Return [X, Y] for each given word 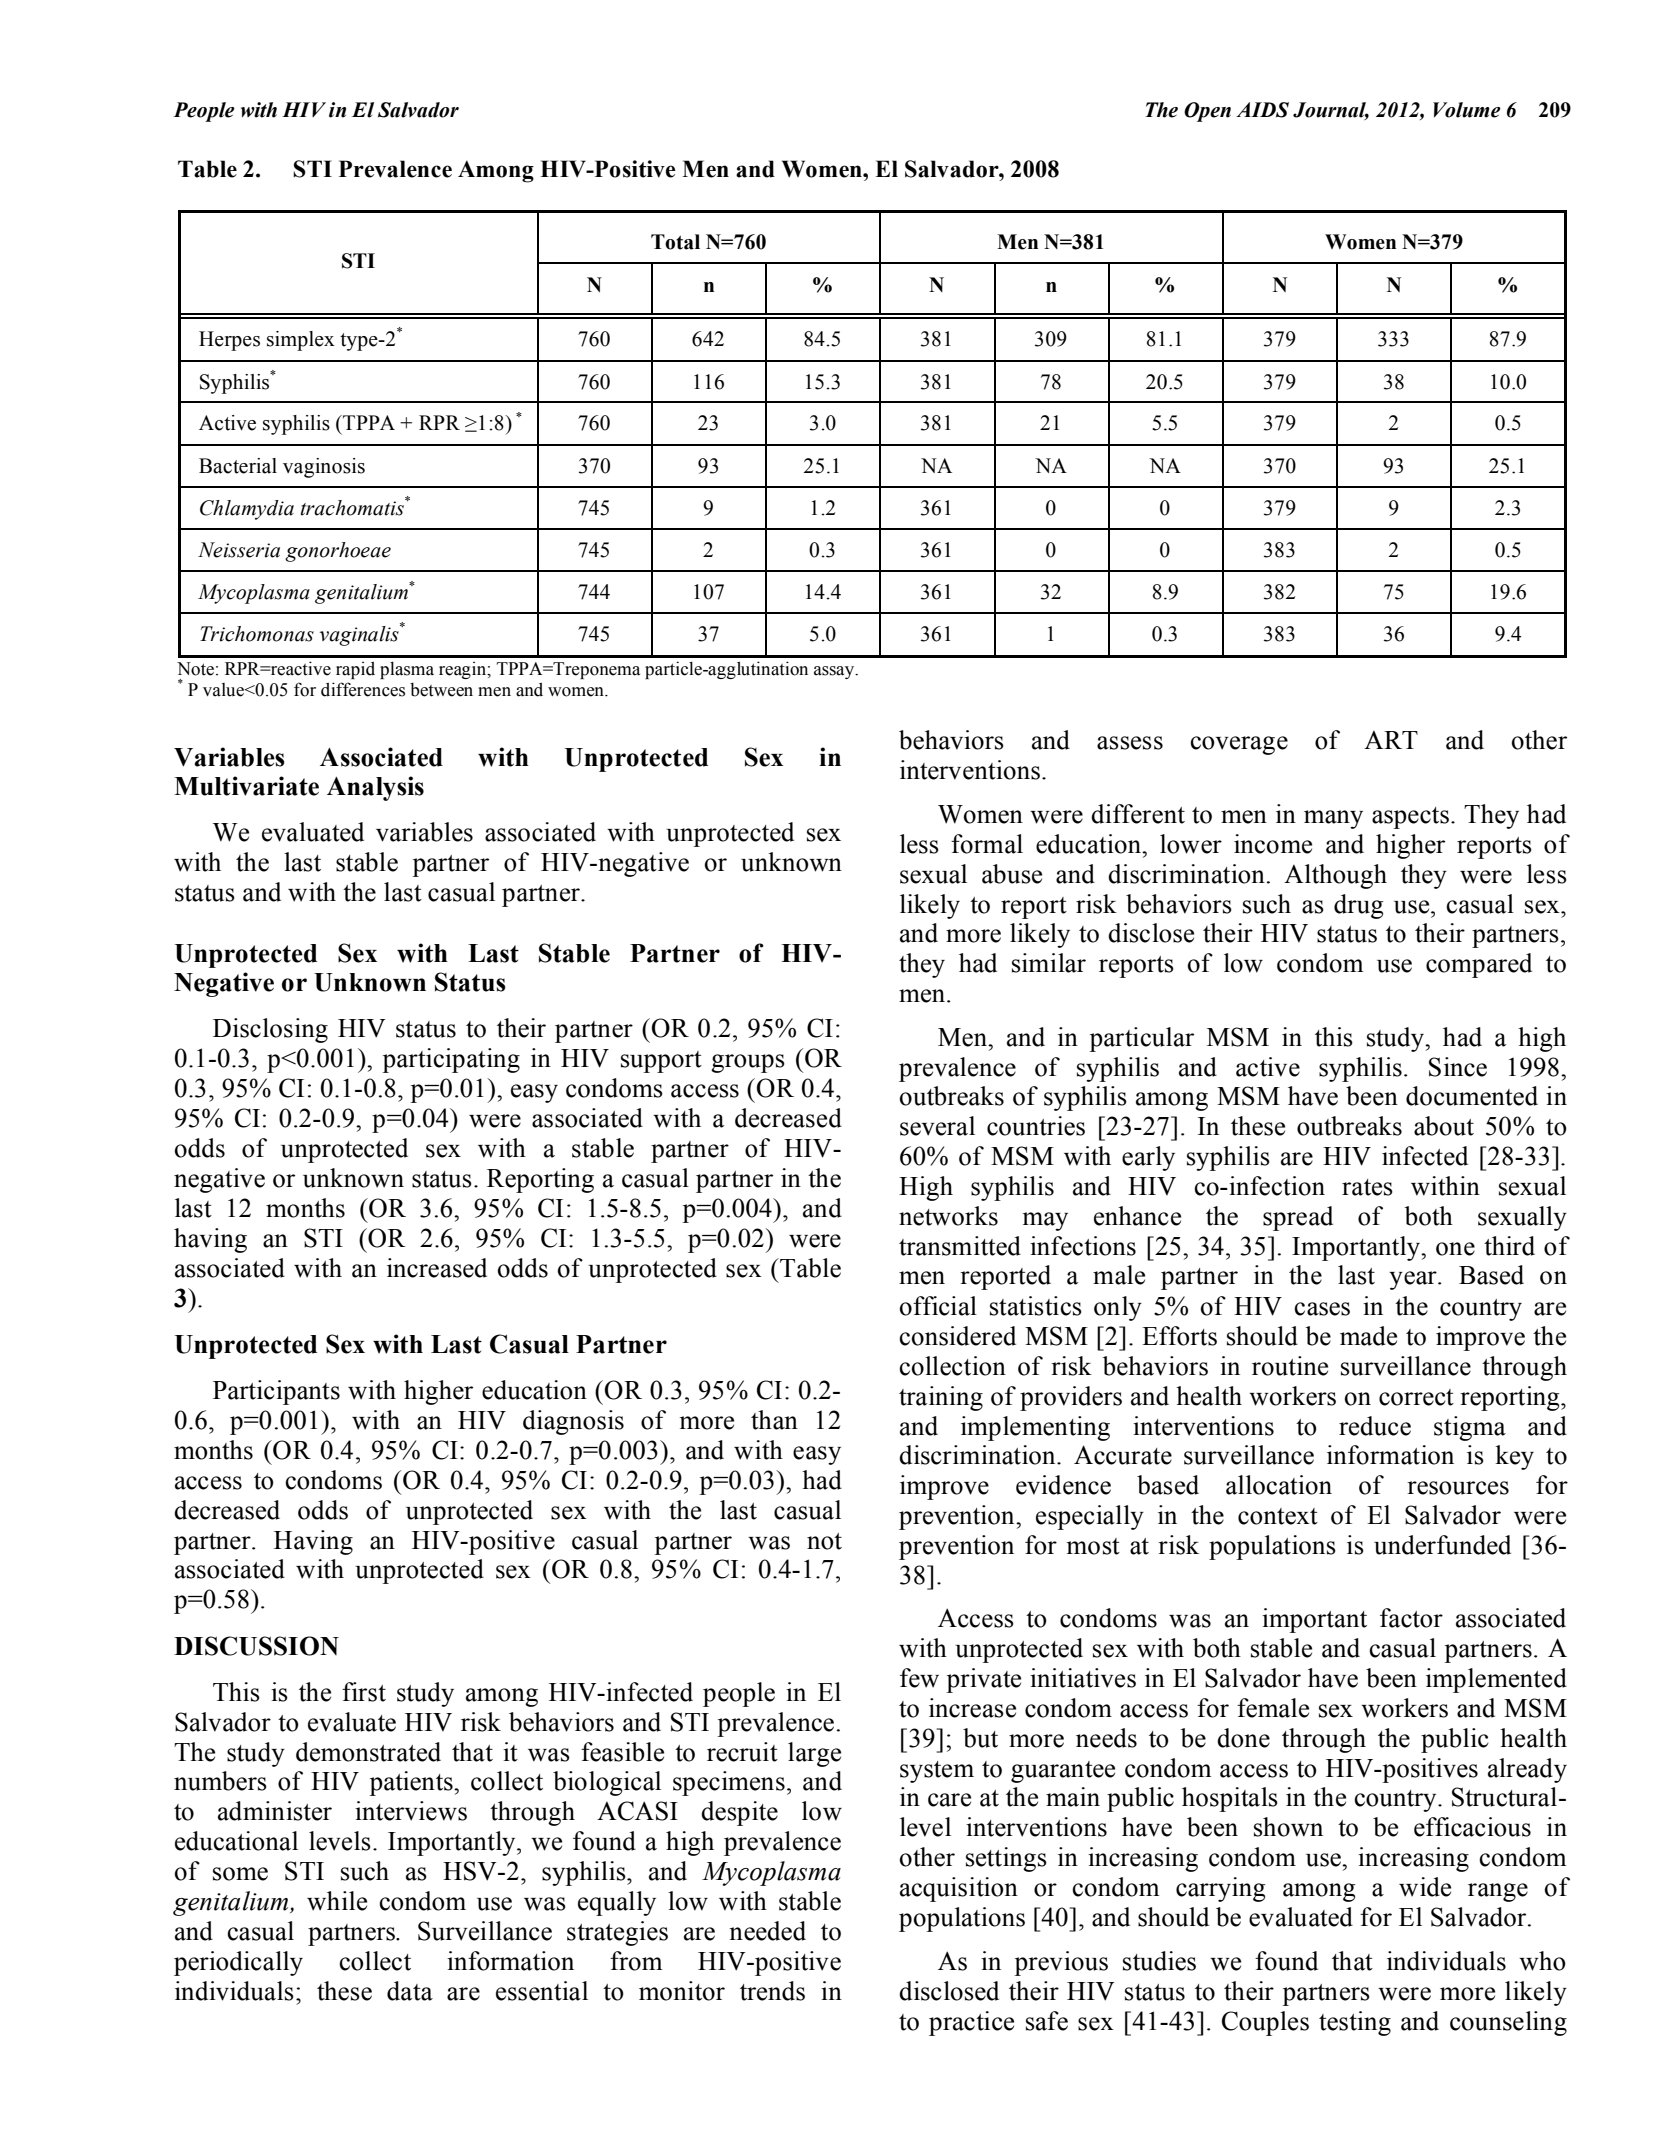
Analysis [375, 788]
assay [835, 672]
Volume [1467, 110]
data [410, 1991]
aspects [1410, 818]
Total [675, 242]
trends [772, 1991]
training [941, 1398]
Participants [276, 1392]
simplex [301, 341]
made [1368, 1336]
